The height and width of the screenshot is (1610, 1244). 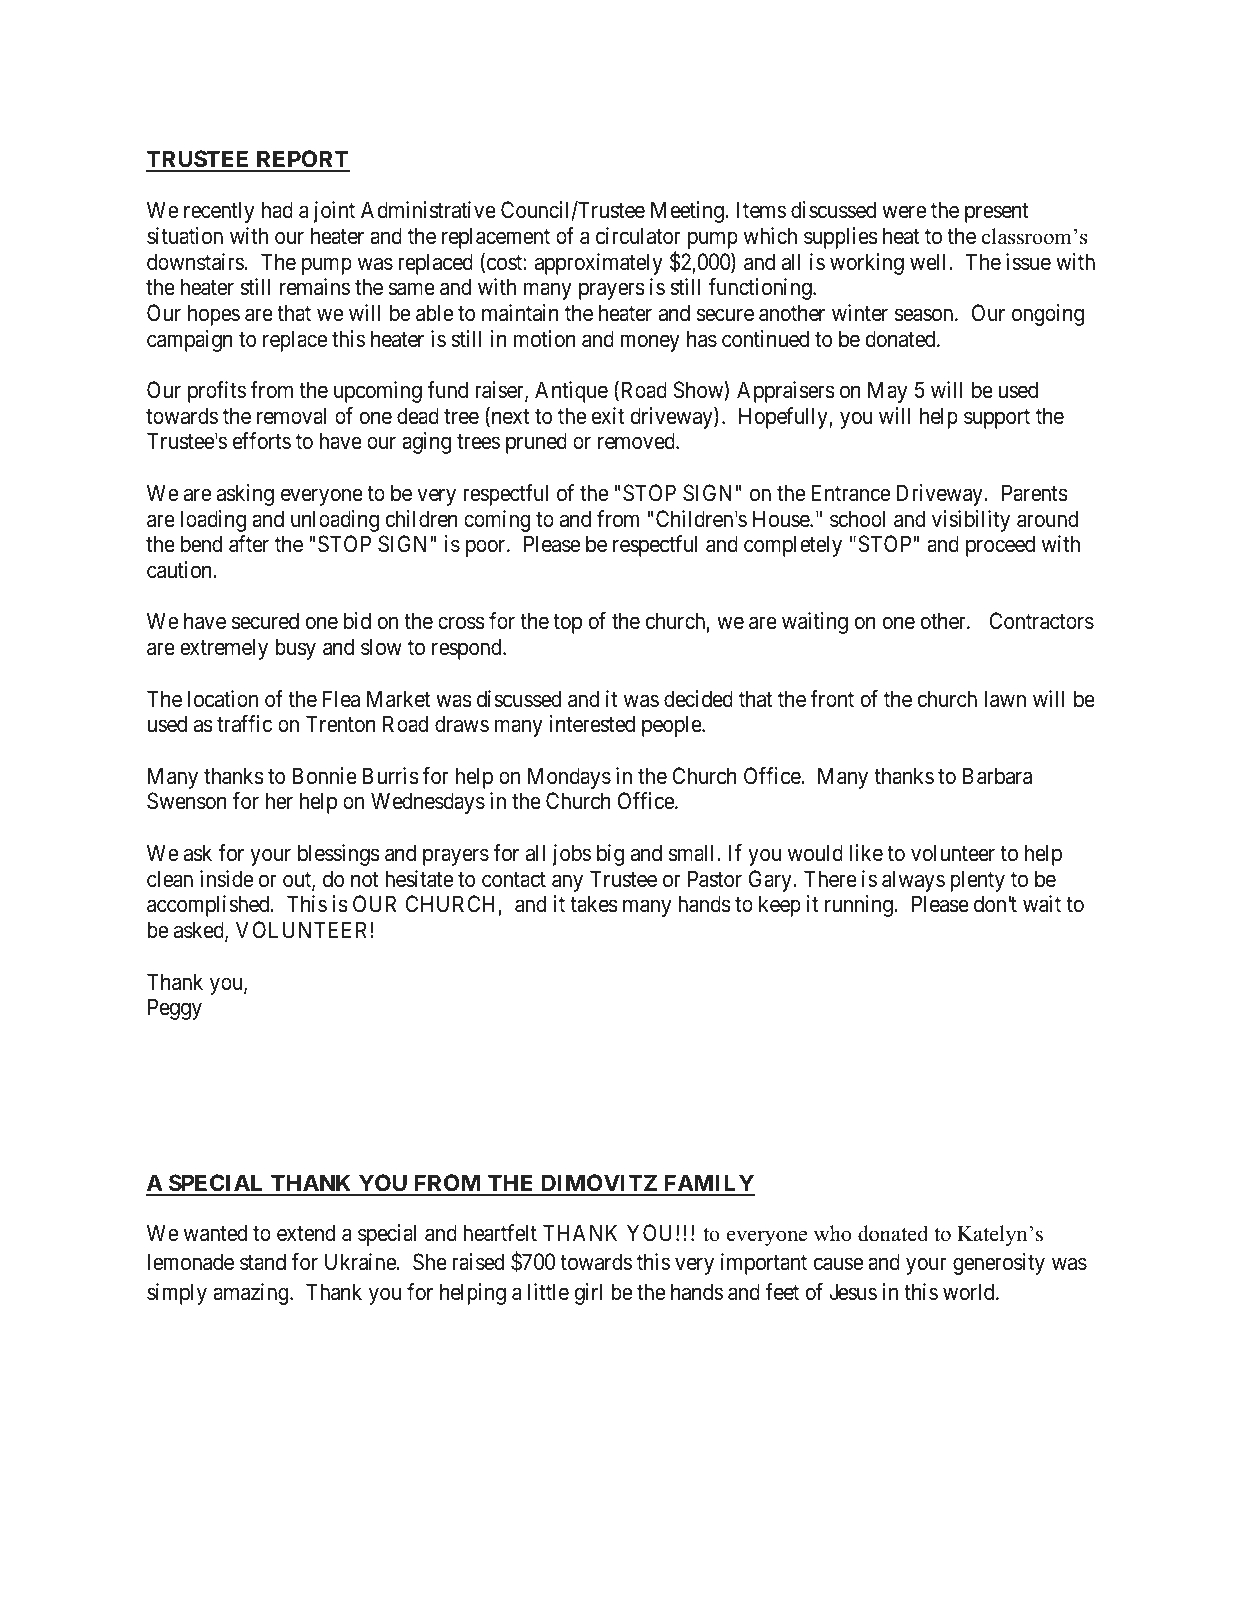 I want to click on had, so click(x=277, y=210).
